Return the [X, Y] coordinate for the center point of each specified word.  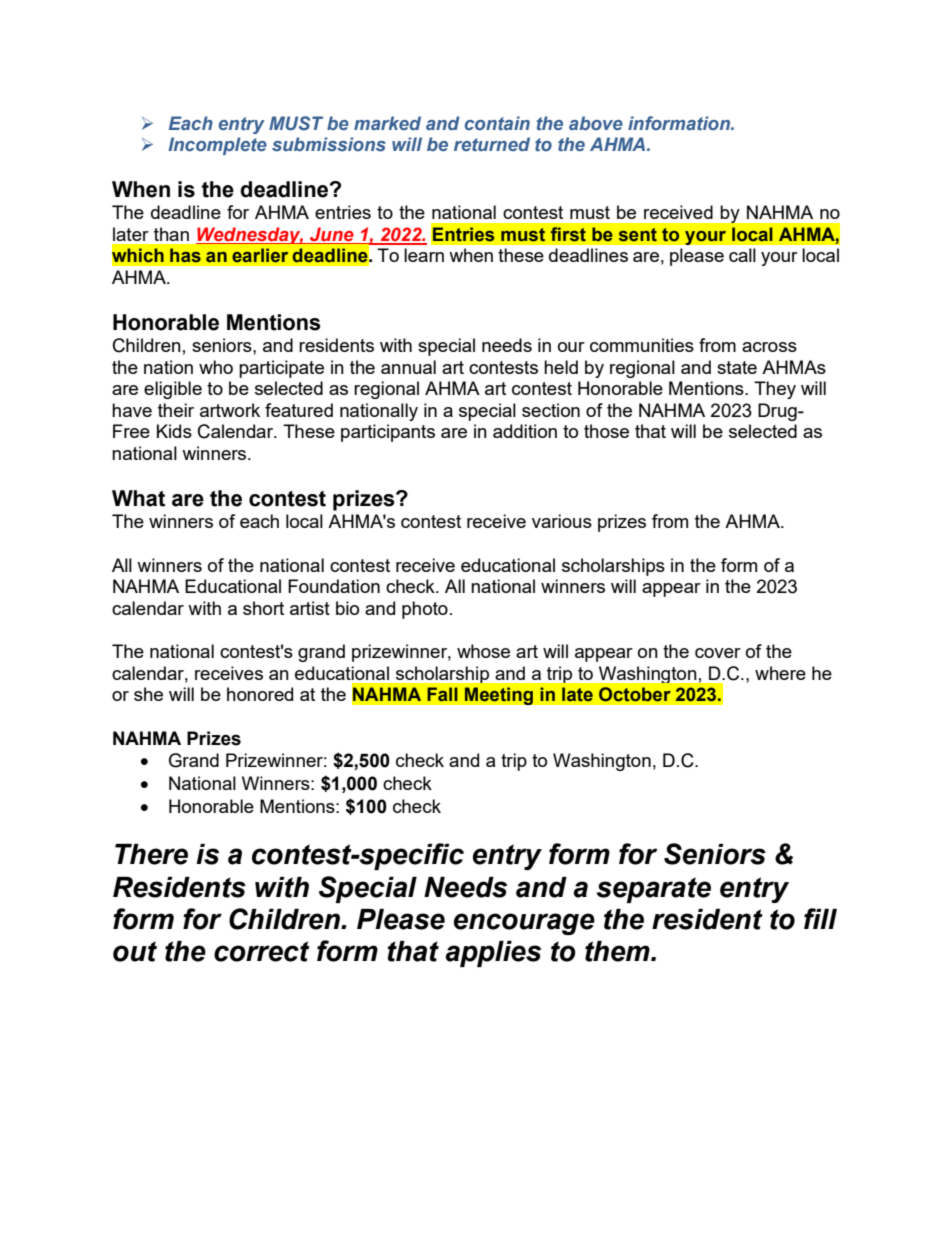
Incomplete [217, 146]
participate [281, 369]
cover [718, 653]
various [562, 521]
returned [492, 144]
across [769, 347]
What [138, 498]
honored [260, 694]
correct [262, 951]
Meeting [498, 696]
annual [408, 367]
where [780, 673]
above [596, 123]
